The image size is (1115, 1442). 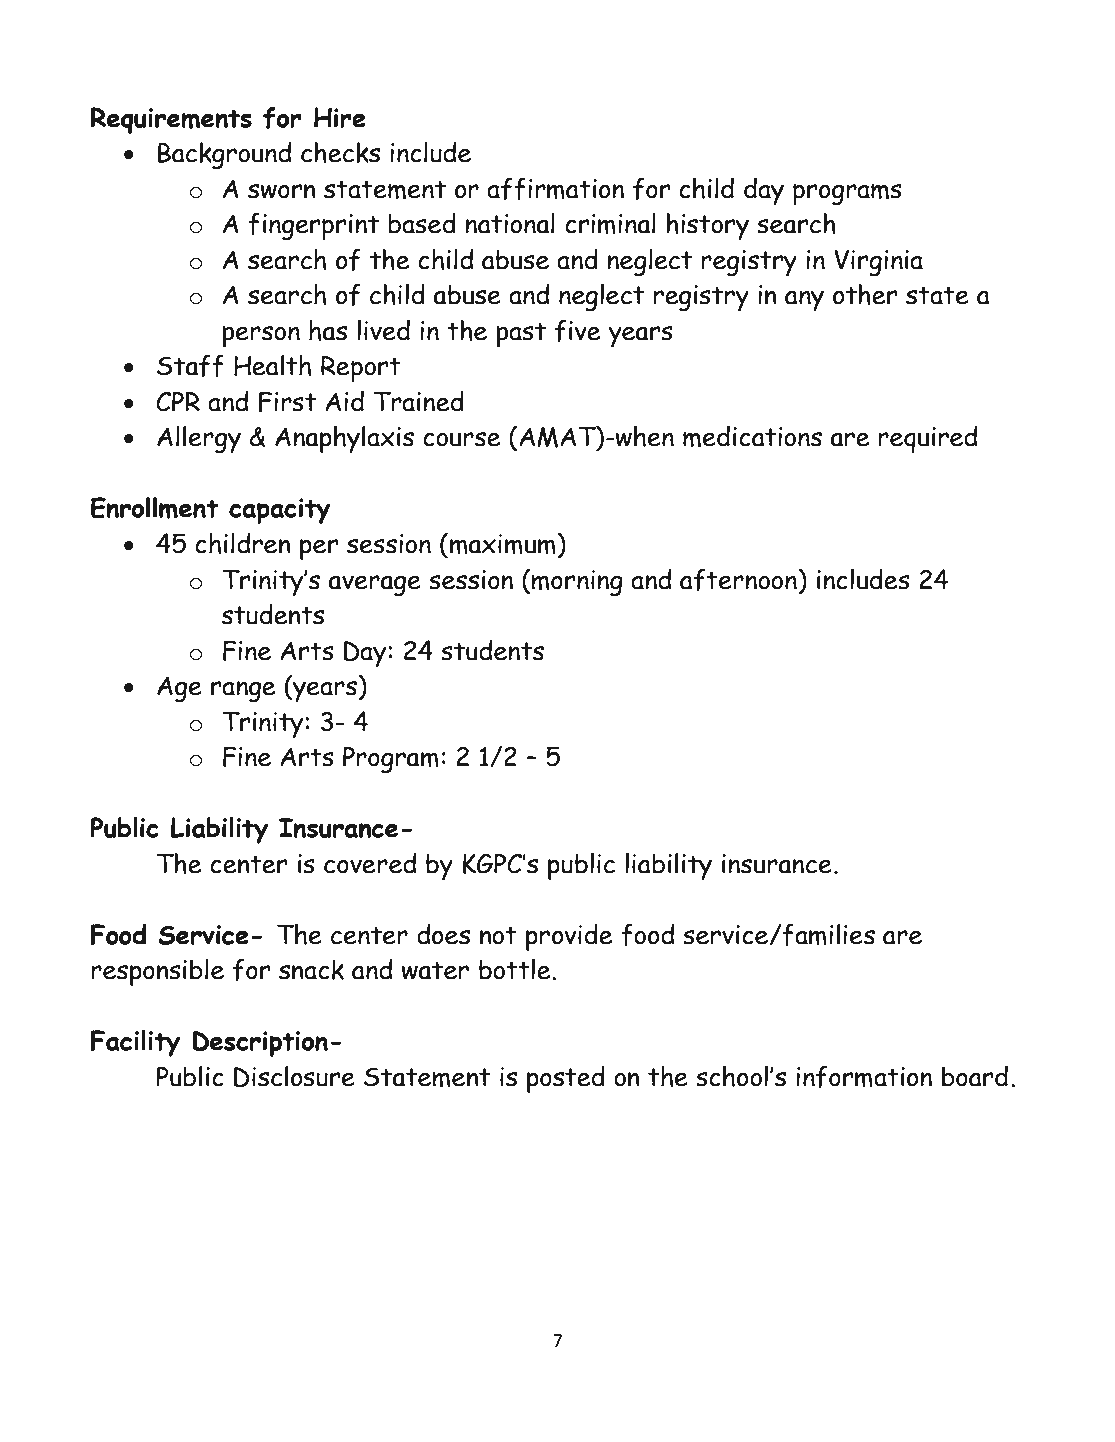 What do you see at coordinates (927, 439) in the document?
I see `required` at bounding box center [927, 439].
